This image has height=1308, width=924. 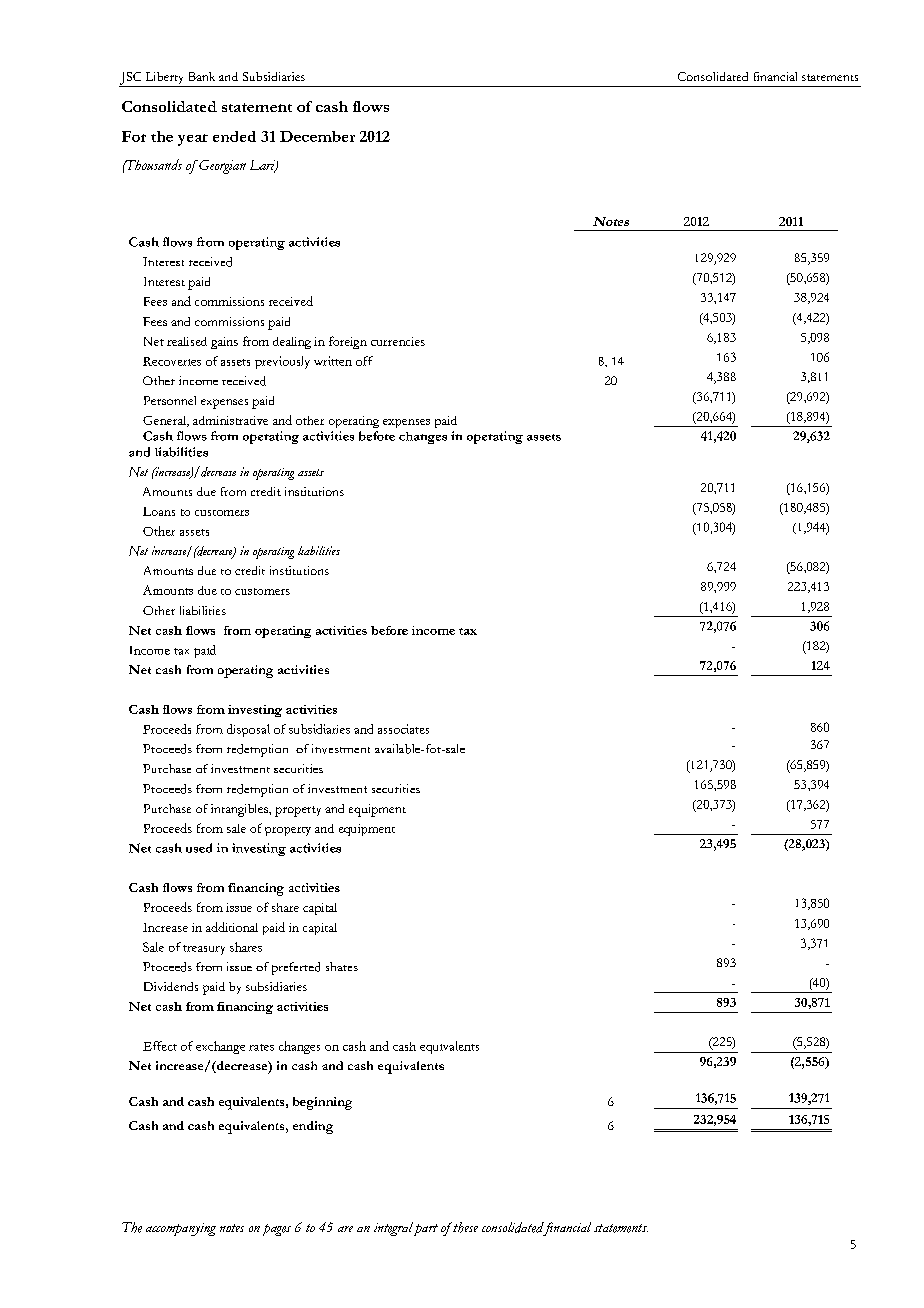 I want to click on pages, so click(x=277, y=1230).
